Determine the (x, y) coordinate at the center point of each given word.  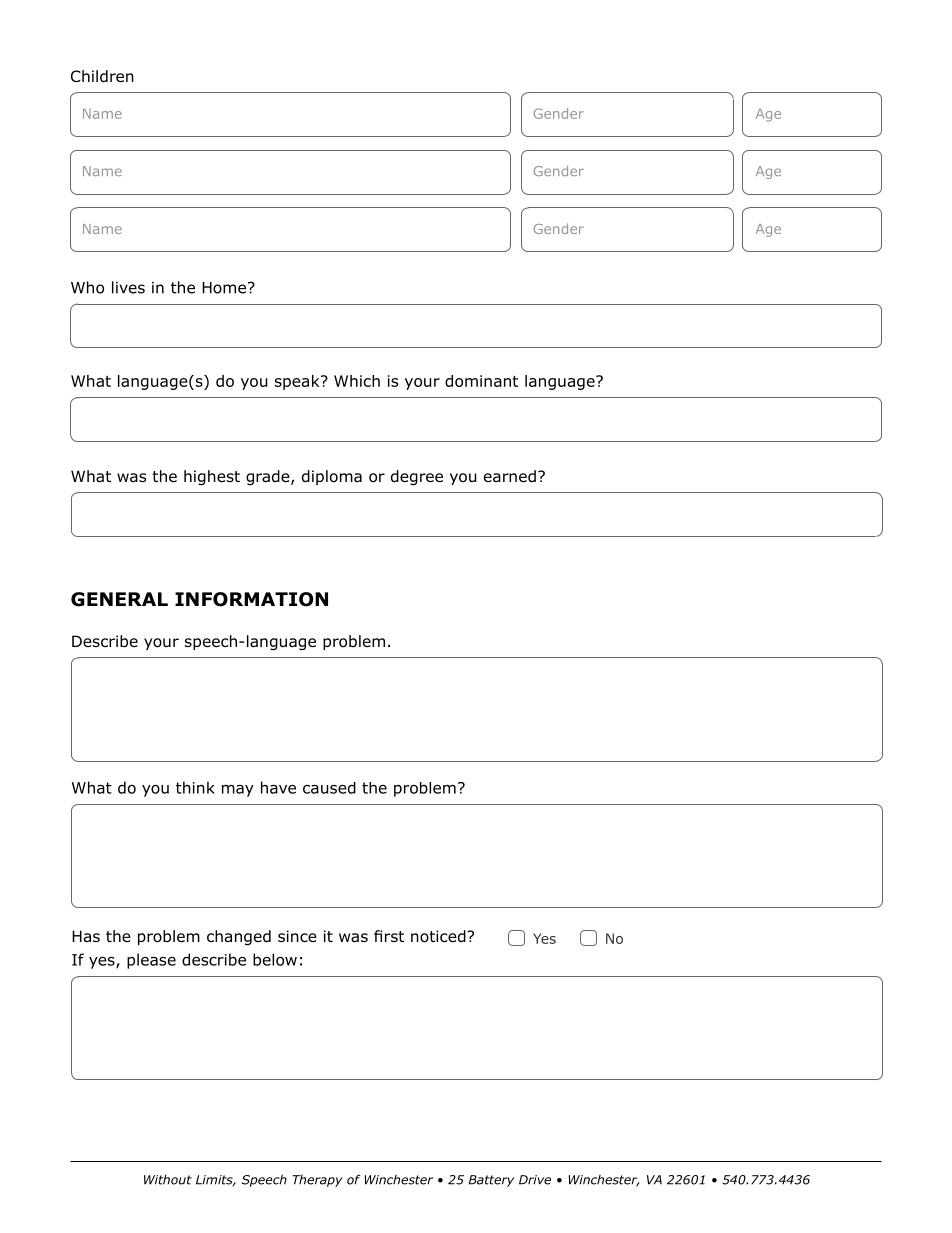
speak (298, 382)
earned (510, 476)
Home (224, 288)
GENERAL (119, 599)
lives (128, 287)
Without (168, 1180)
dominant (481, 381)
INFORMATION (251, 599)
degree (417, 478)
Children (102, 76)
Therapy (317, 1181)
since (297, 936)
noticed (439, 936)
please (151, 961)
